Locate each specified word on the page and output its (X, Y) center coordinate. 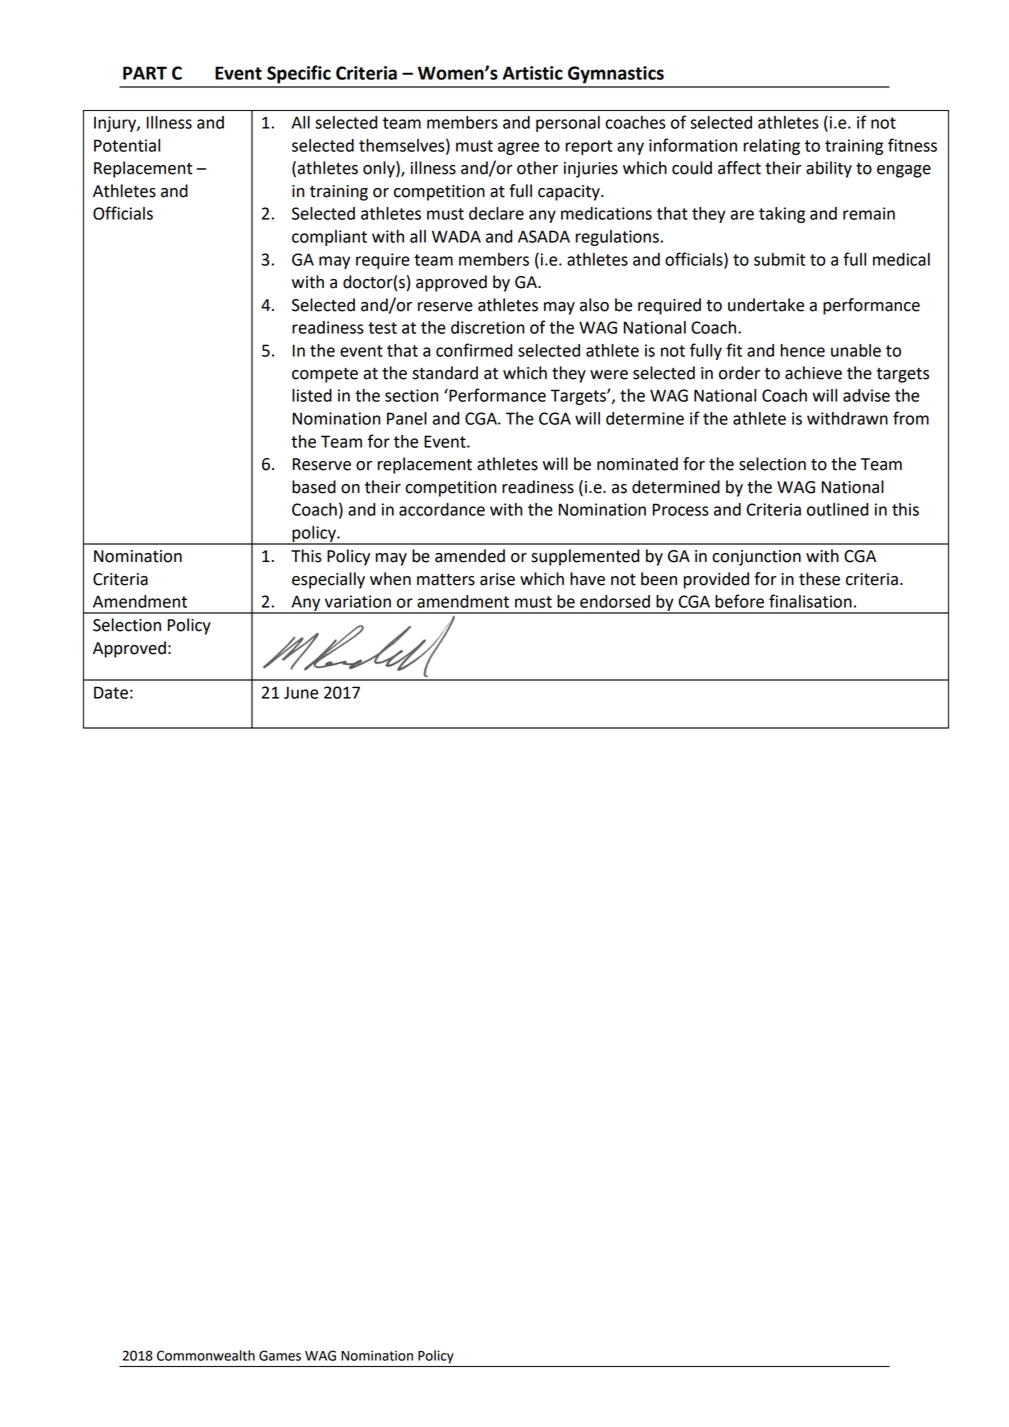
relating (772, 147)
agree (518, 148)
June (301, 692)
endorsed (615, 601)
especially (328, 580)
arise (497, 579)
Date (111, 692)
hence (803, 350)
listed (312, 395)
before (739, 601)
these (819, 579)
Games (280, 1355)
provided (716, 580)
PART (145, 73)
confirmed (474, 350)
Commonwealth (206, 1355)
